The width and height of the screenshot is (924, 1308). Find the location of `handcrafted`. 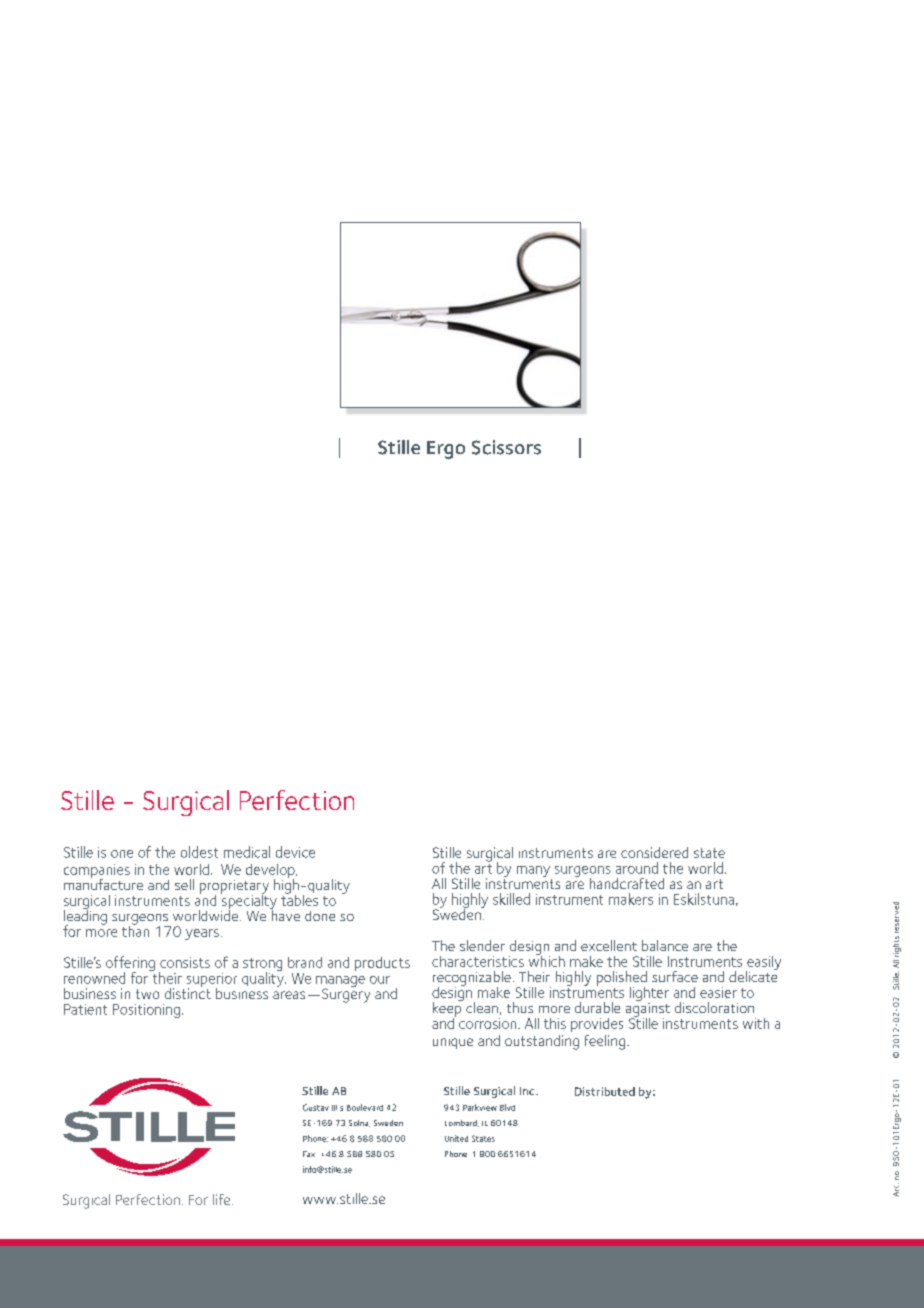

handcrafted is located at coordinates (627, 883).
